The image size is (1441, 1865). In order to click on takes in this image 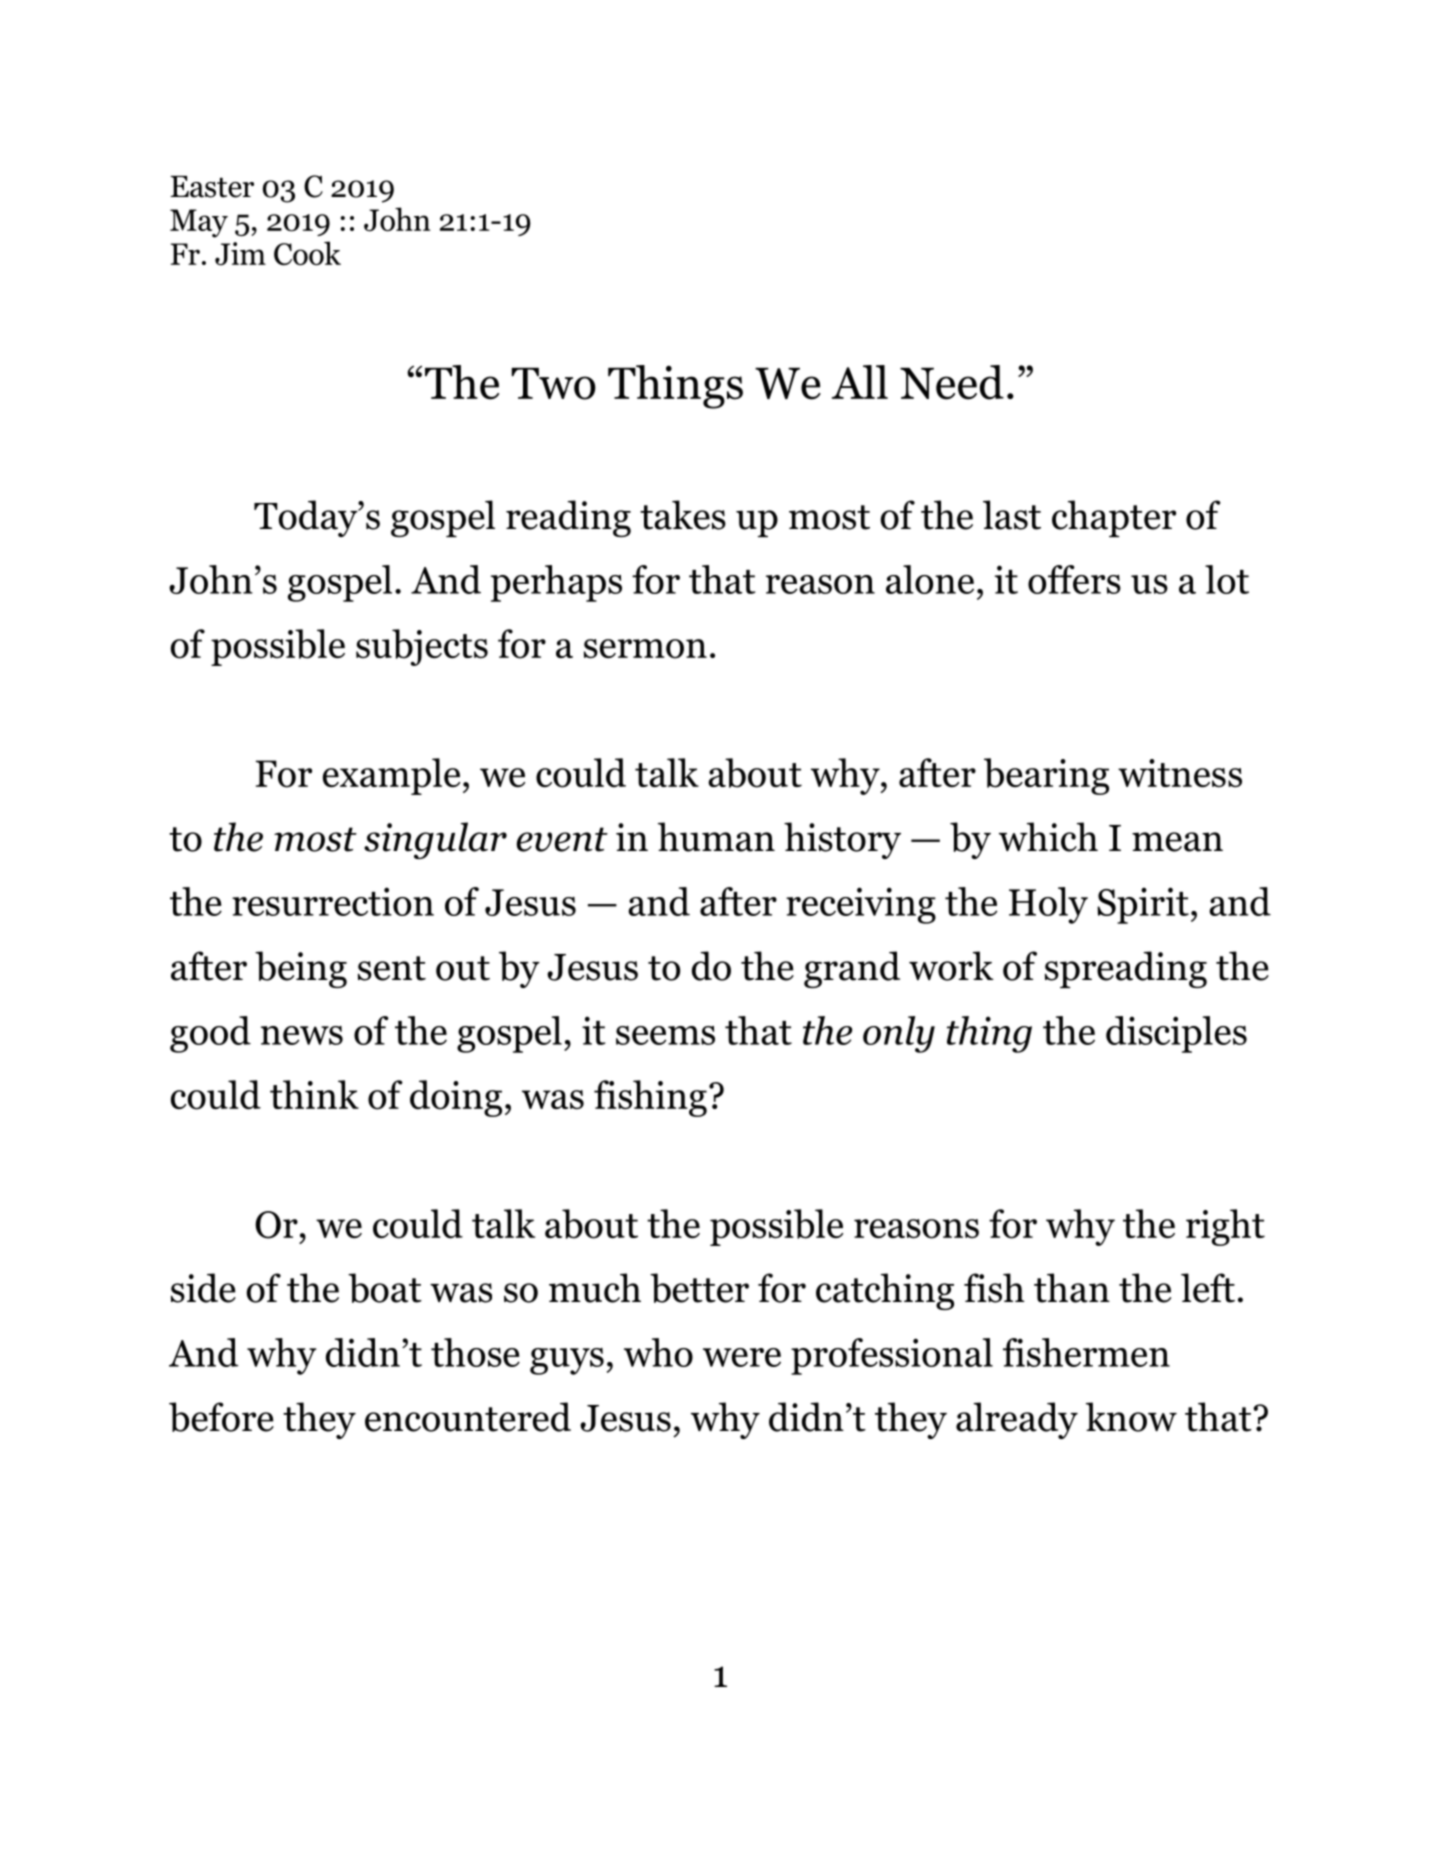, I will do `click(683, 515)`.
